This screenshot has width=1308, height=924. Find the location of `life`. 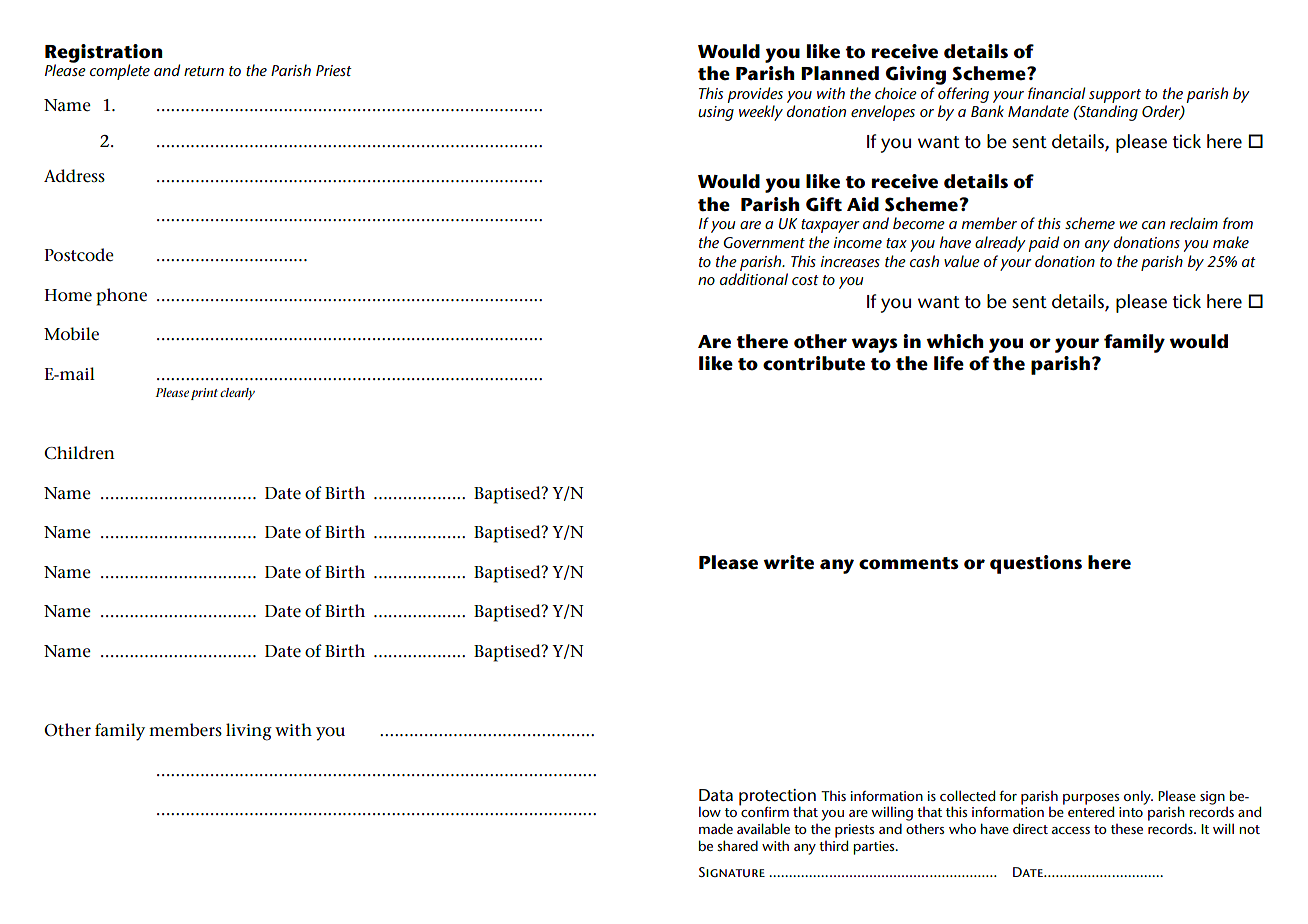

life is located at coordinates (949, 363).
